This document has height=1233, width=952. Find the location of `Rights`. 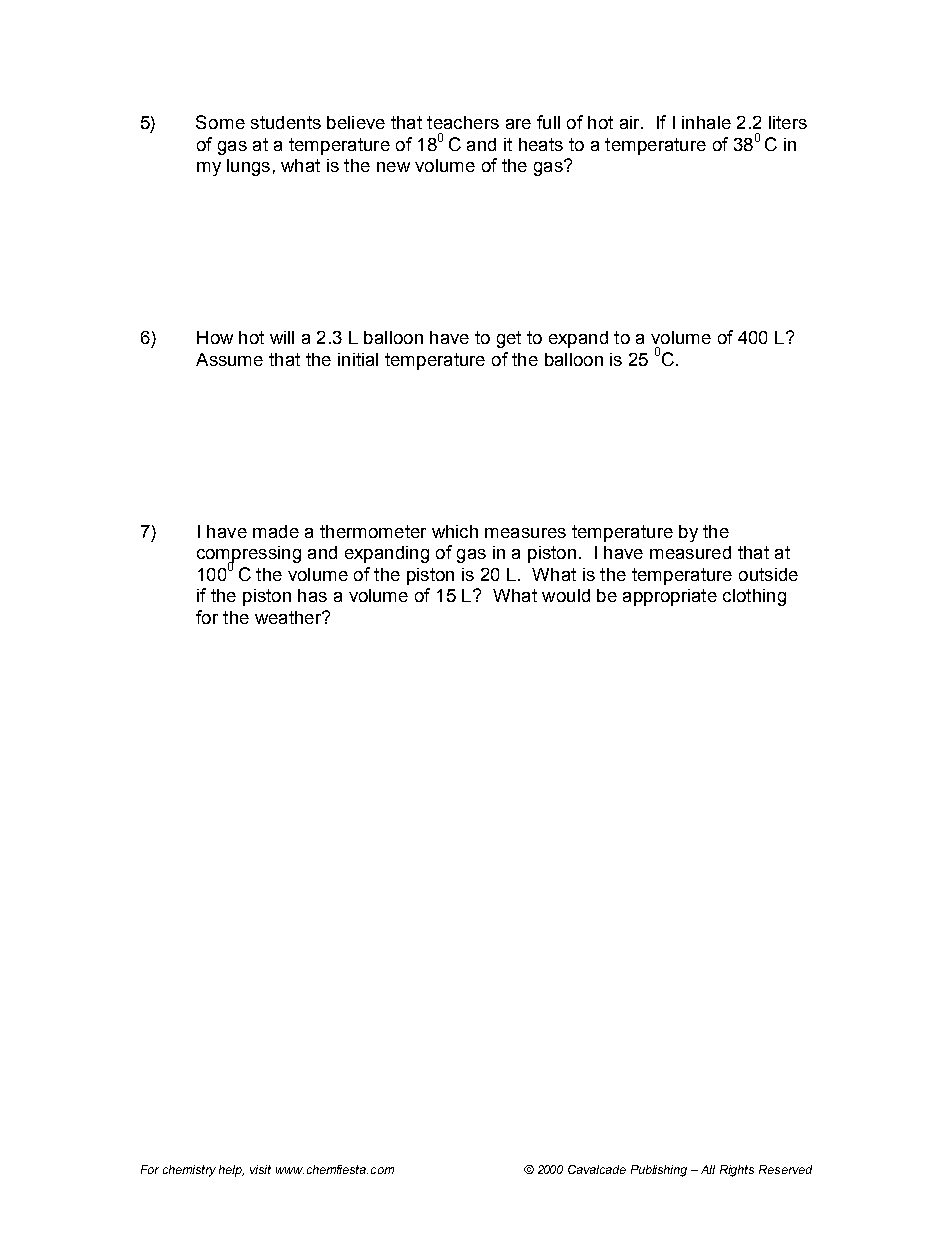

Rights is located at coordinates (737, 1171).
